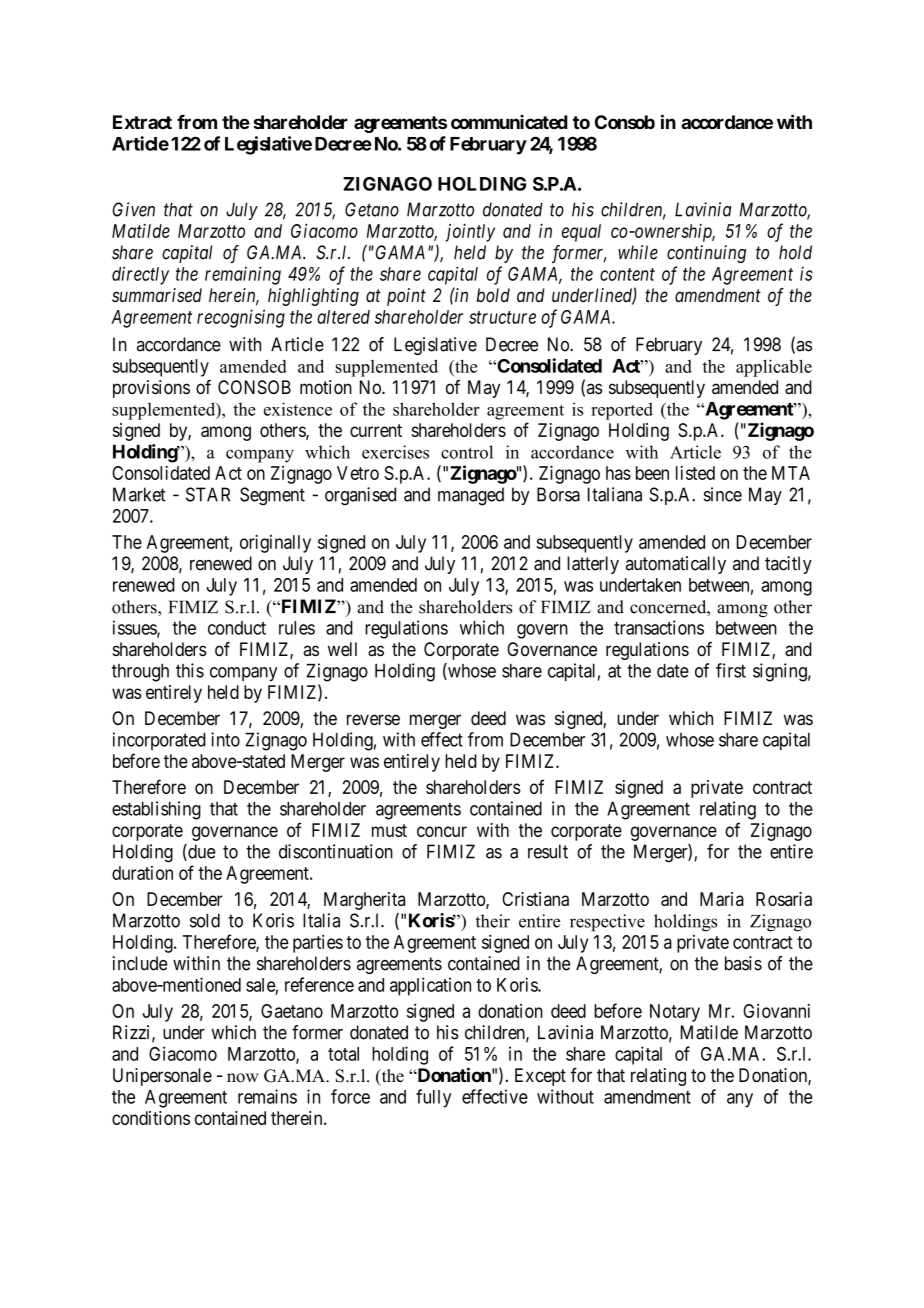  What do you see at coordinates (243, 1078) in the document?
I see `now` at bounding box center [243, 1078].
